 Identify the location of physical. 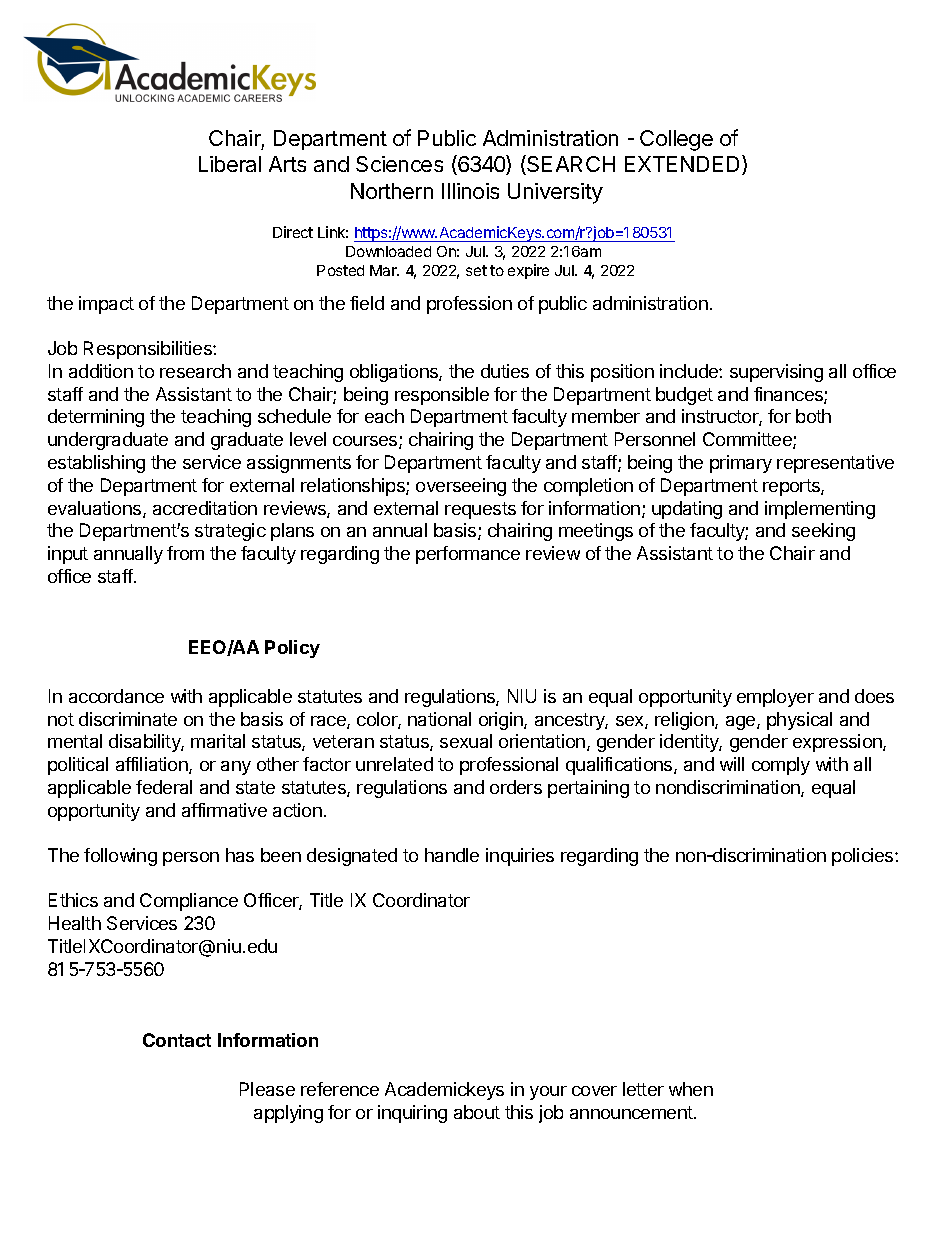
(799, 721).
